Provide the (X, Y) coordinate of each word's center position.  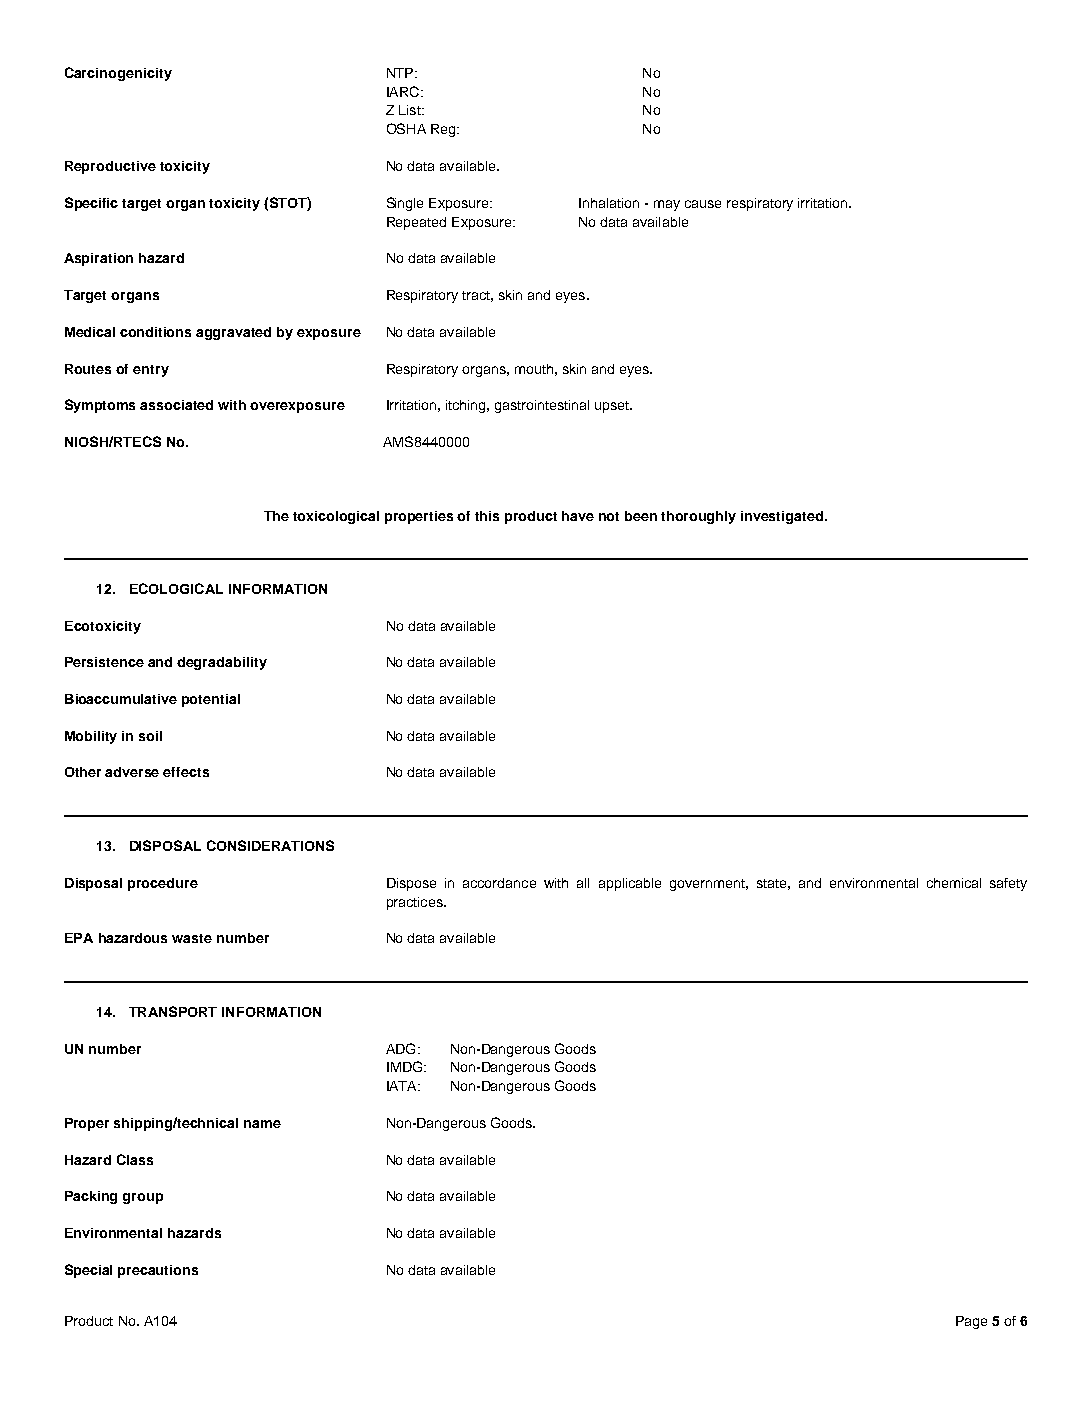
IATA (403, 1086)
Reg (444, 130)
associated (176, 405)
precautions (158, 1271)
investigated (783, 517)
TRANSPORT (173, 1011)
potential (211, 700)
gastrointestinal (542, 406)
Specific (91, 204)
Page (971, 1322)
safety (1008, 884)
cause (703, 204)
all (583, 883)
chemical (954, 883)
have (578, 516)
